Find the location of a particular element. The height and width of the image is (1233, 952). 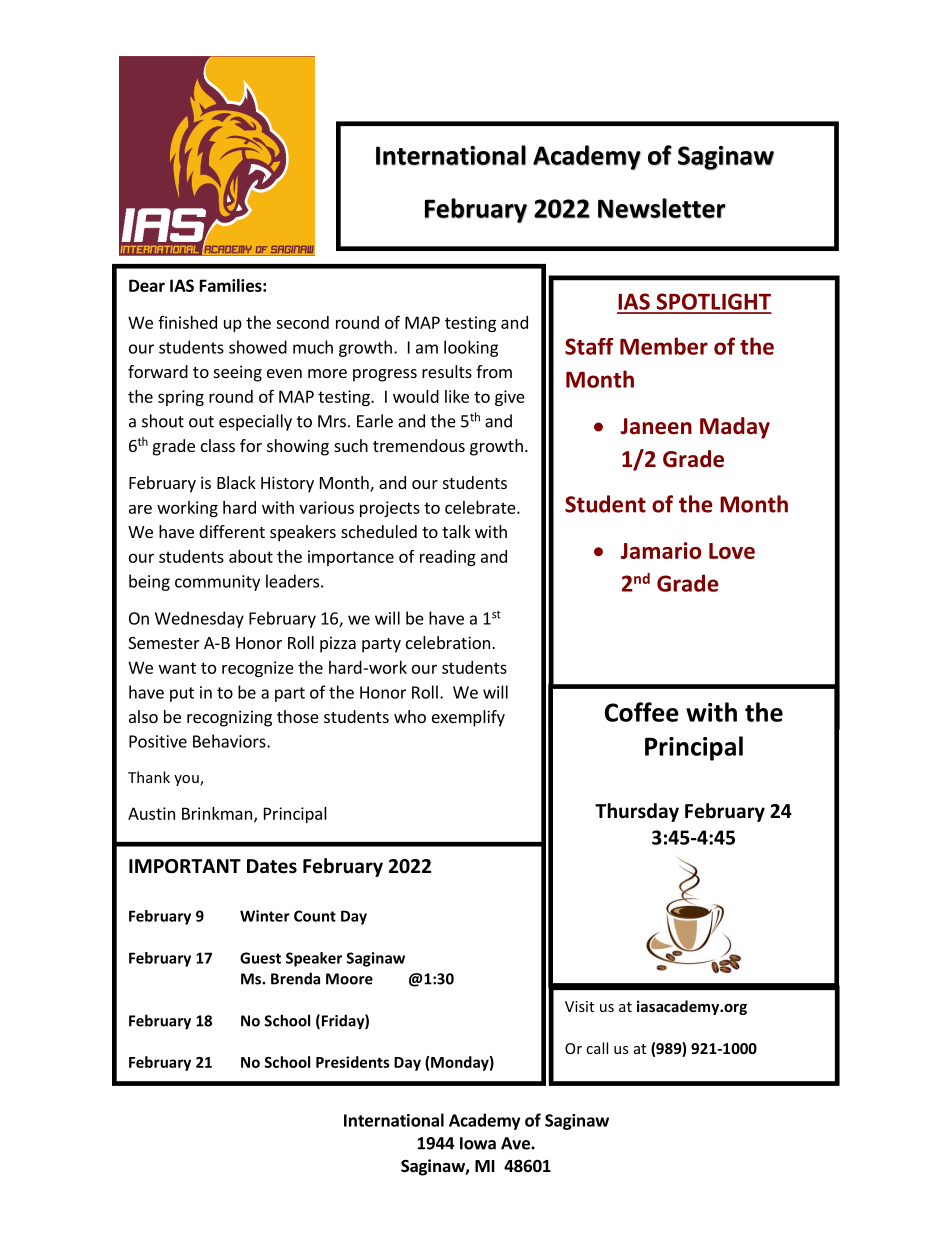

class is located at coordinates (218, 445).
